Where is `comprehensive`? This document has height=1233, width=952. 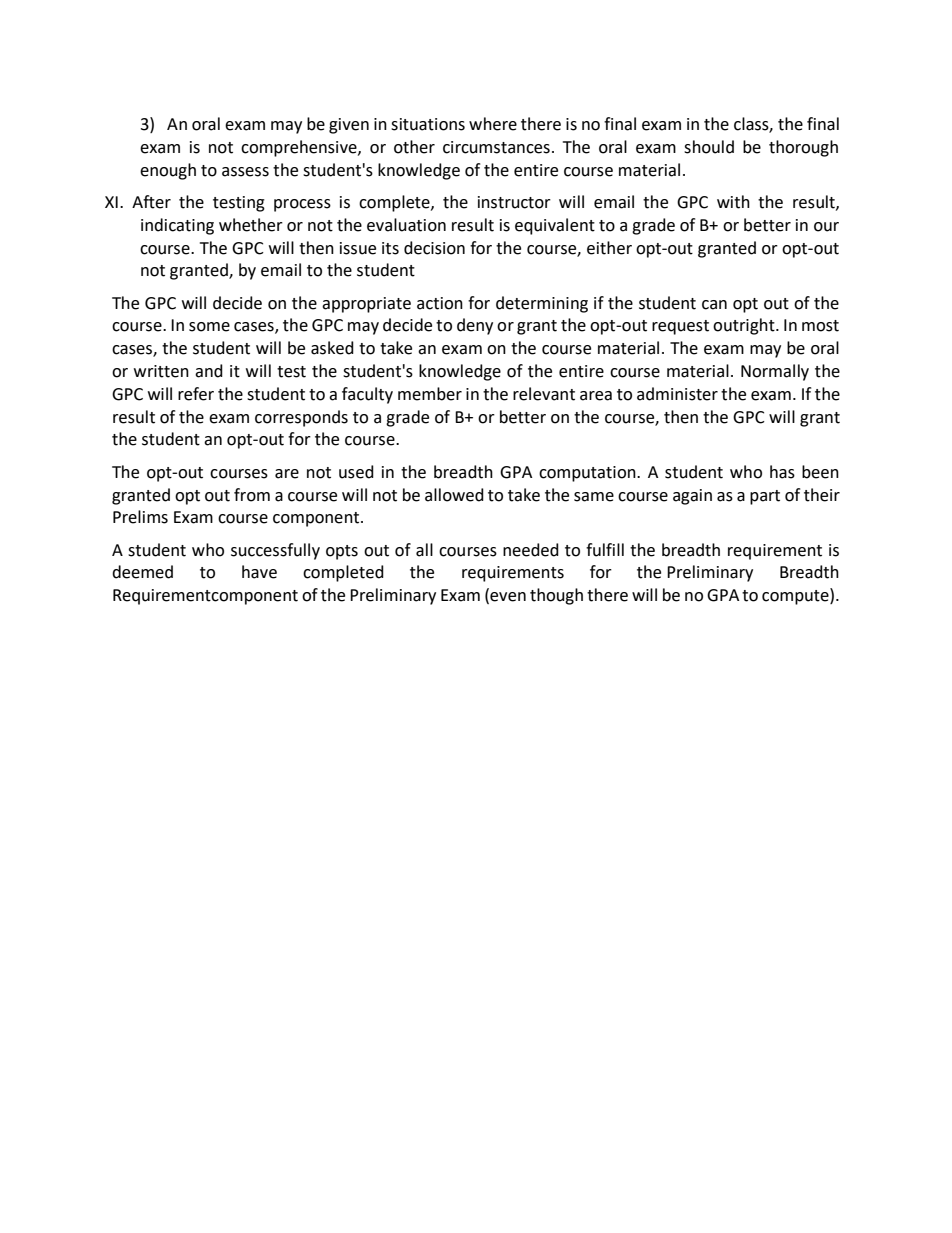
comprehensive is located at coordinates (300, 148).
